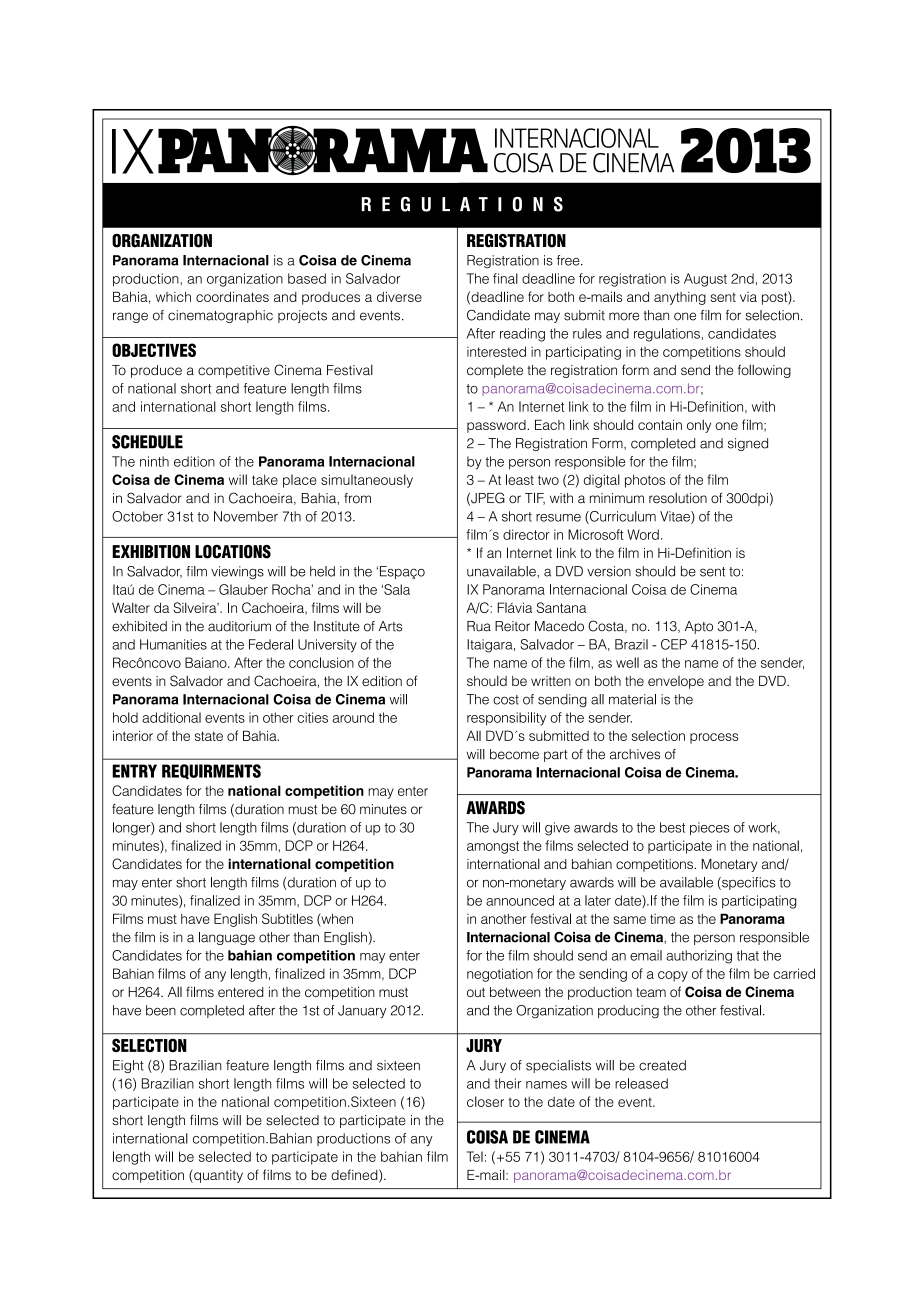 Image resolution: width=924 pixels, height=1308 pixels. Describe the element at coordinates (237, 573) in the image. I see `viewings` at that location.
